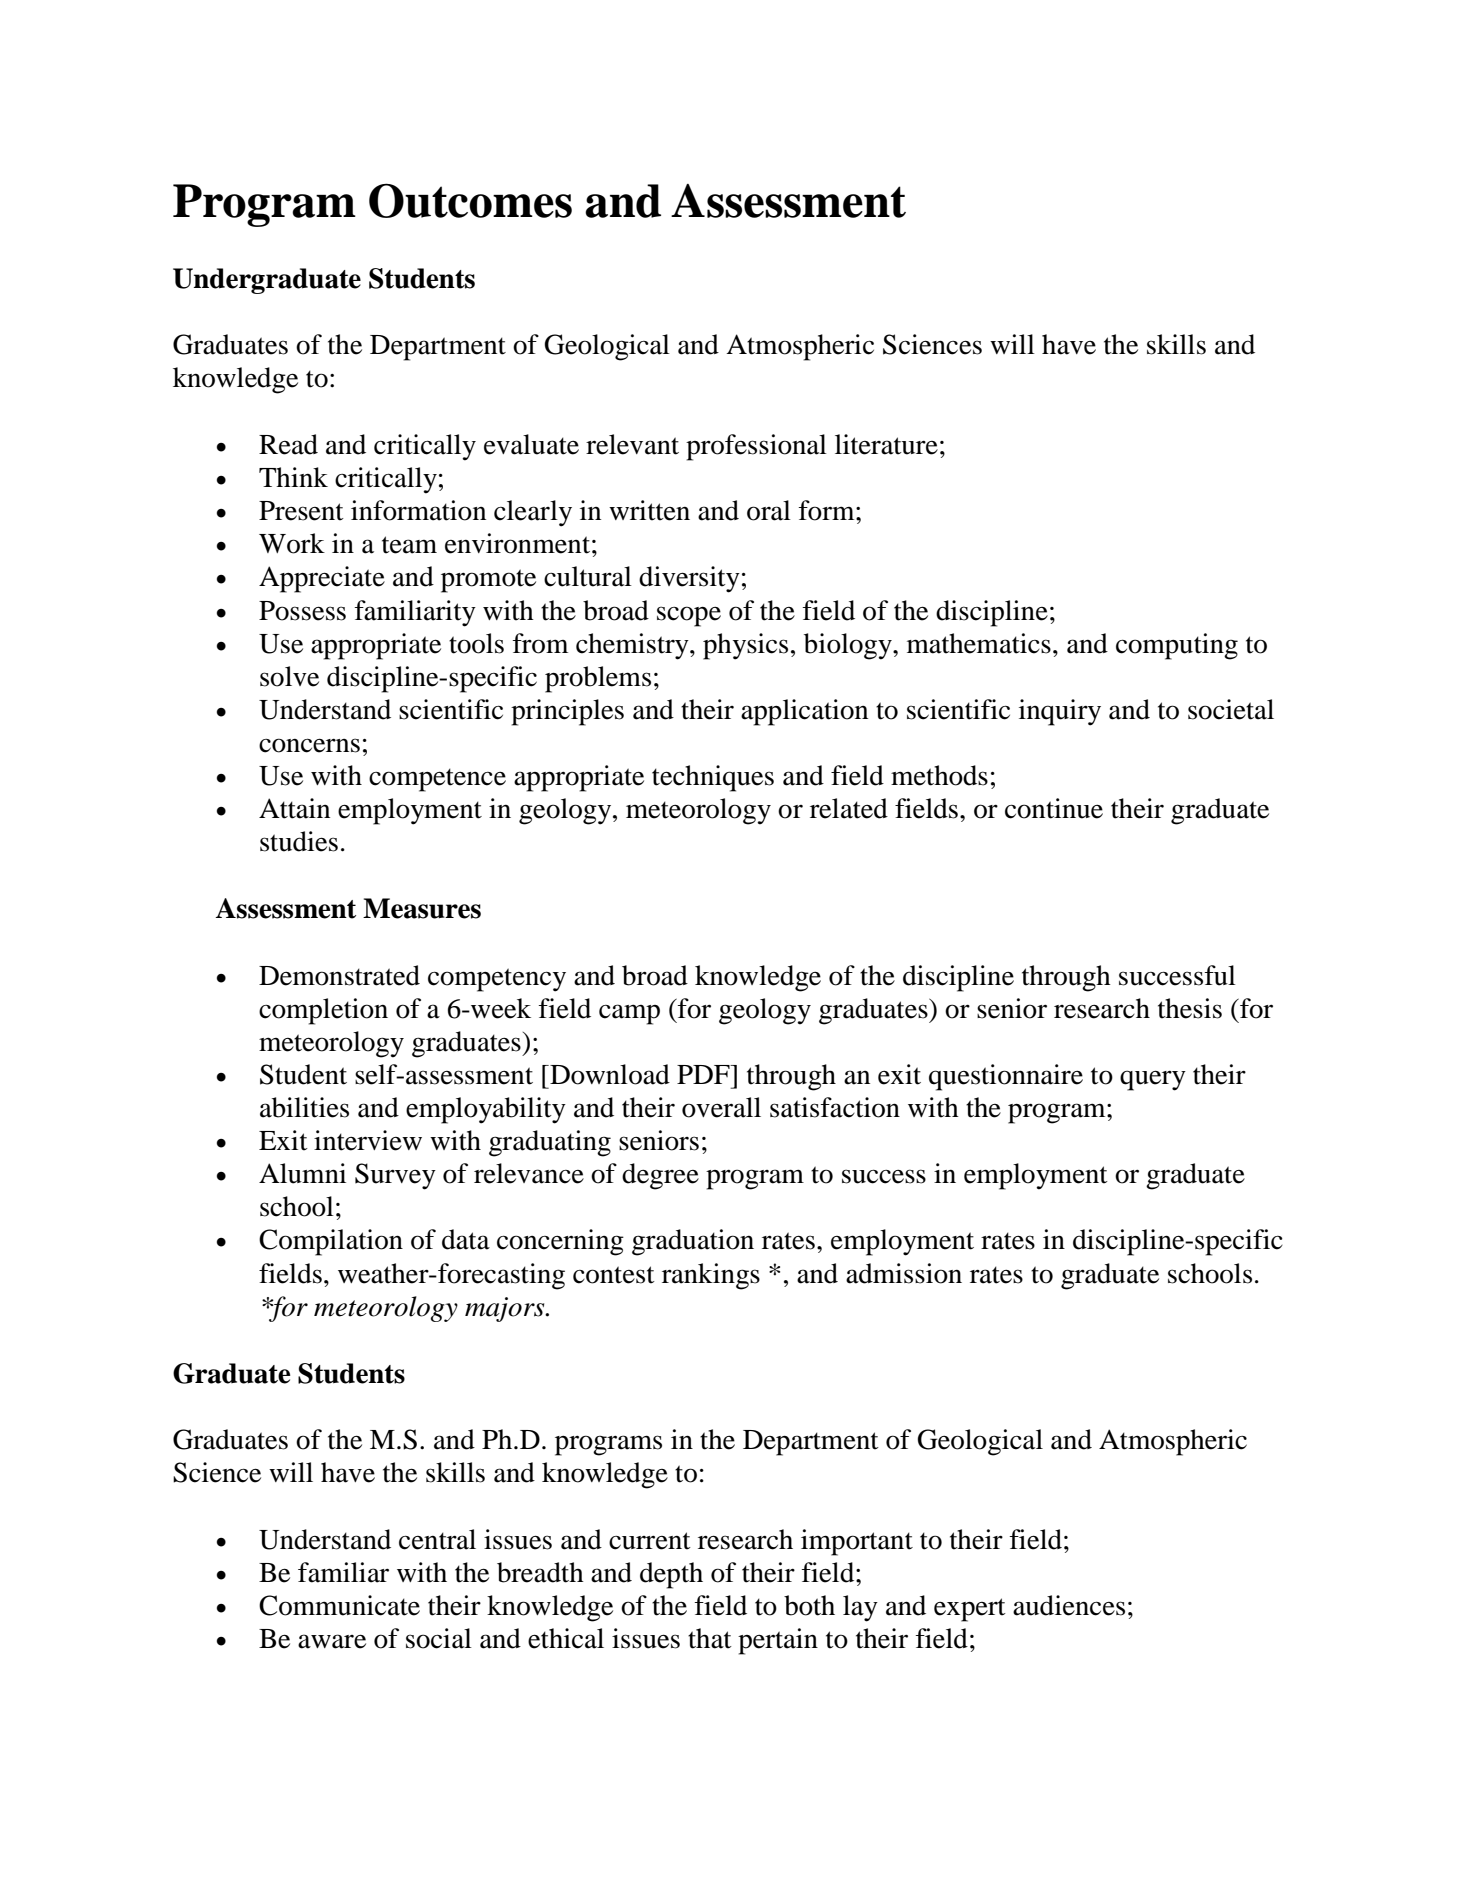  Describe the element at coordinates (756, 447) in the screenshot. I see `professional` at that location.
